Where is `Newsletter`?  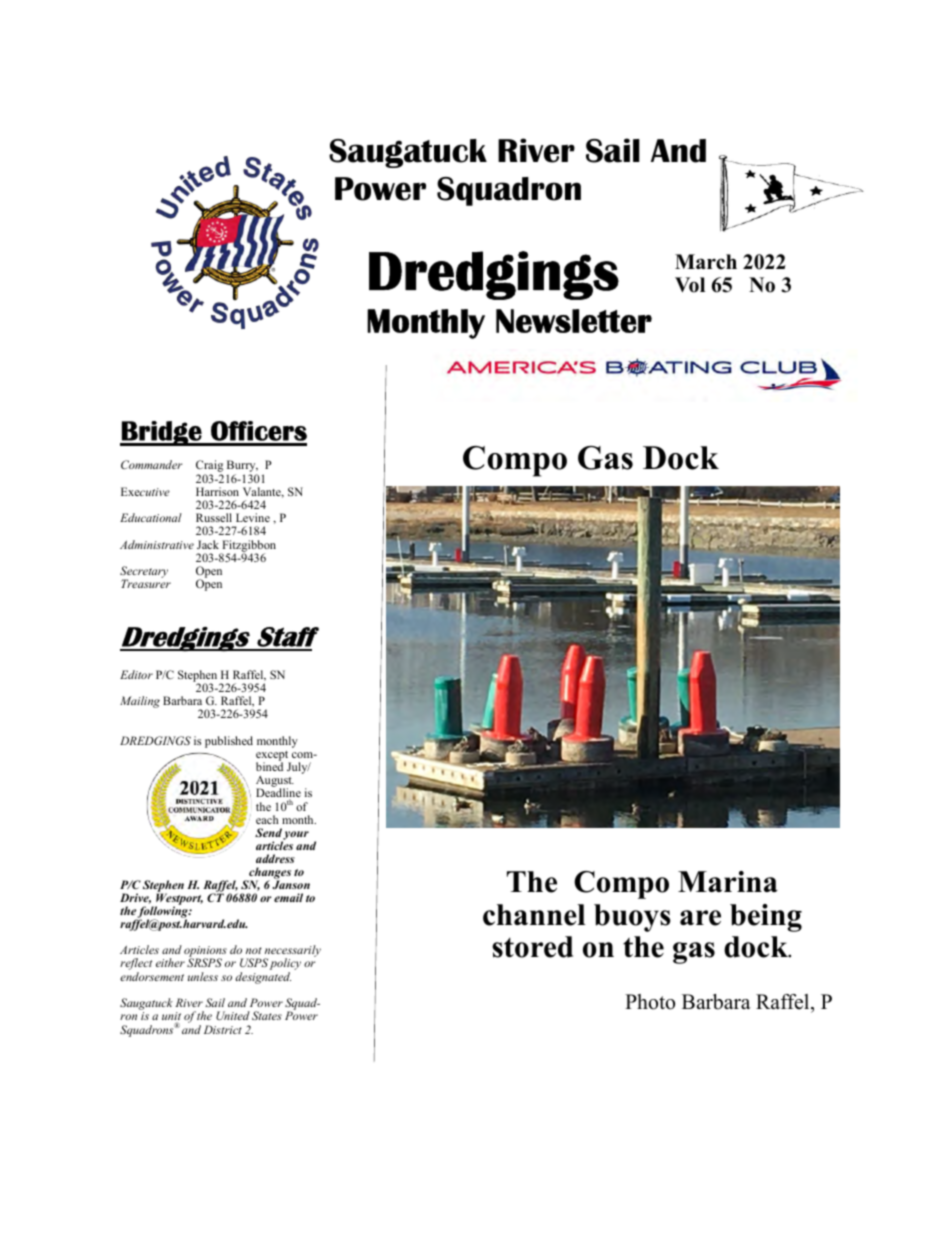
Newsletter is located at coordinates (574, 321).
